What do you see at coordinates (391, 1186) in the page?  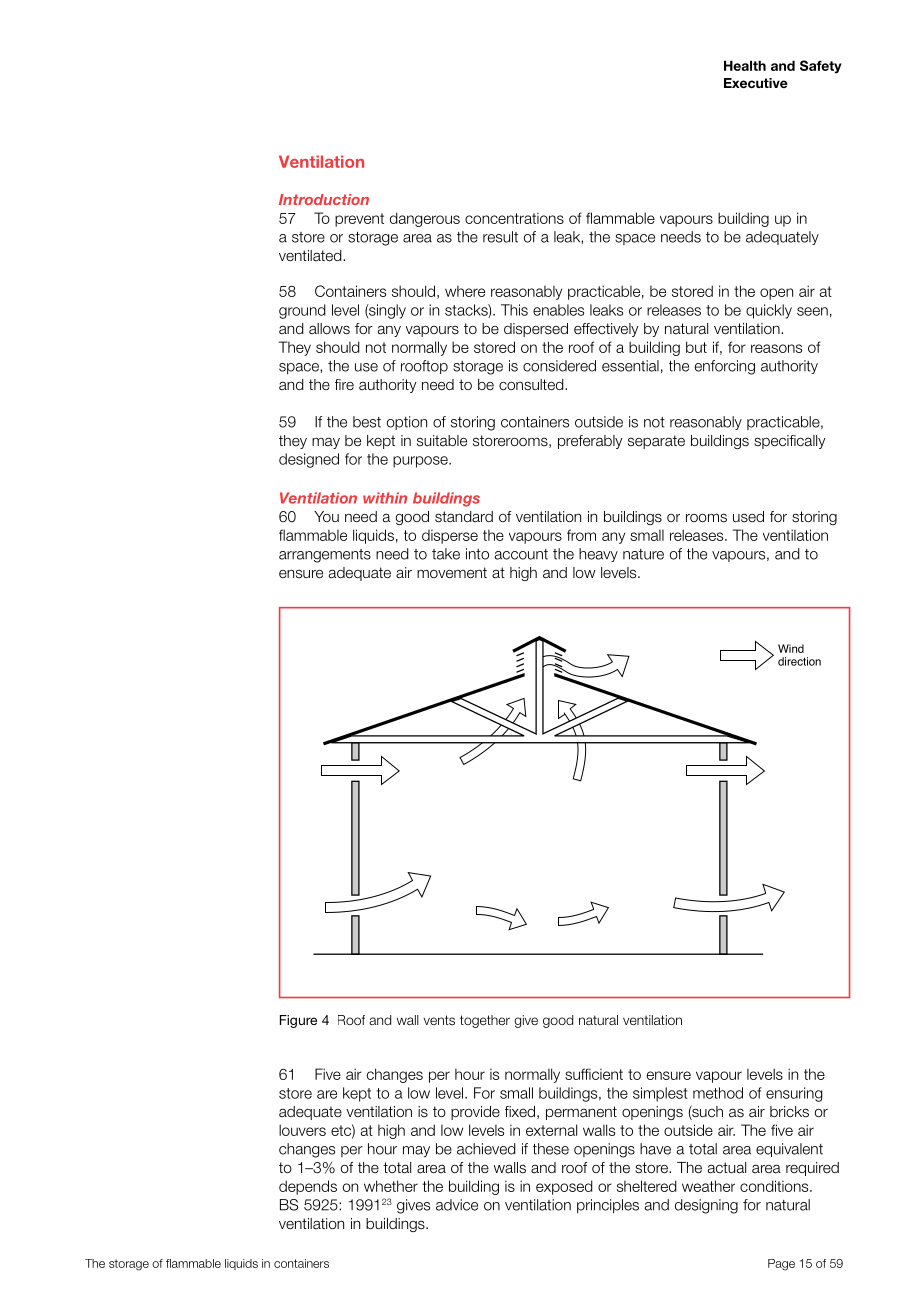 I see `whether` at bounding box center [391, 1186].
